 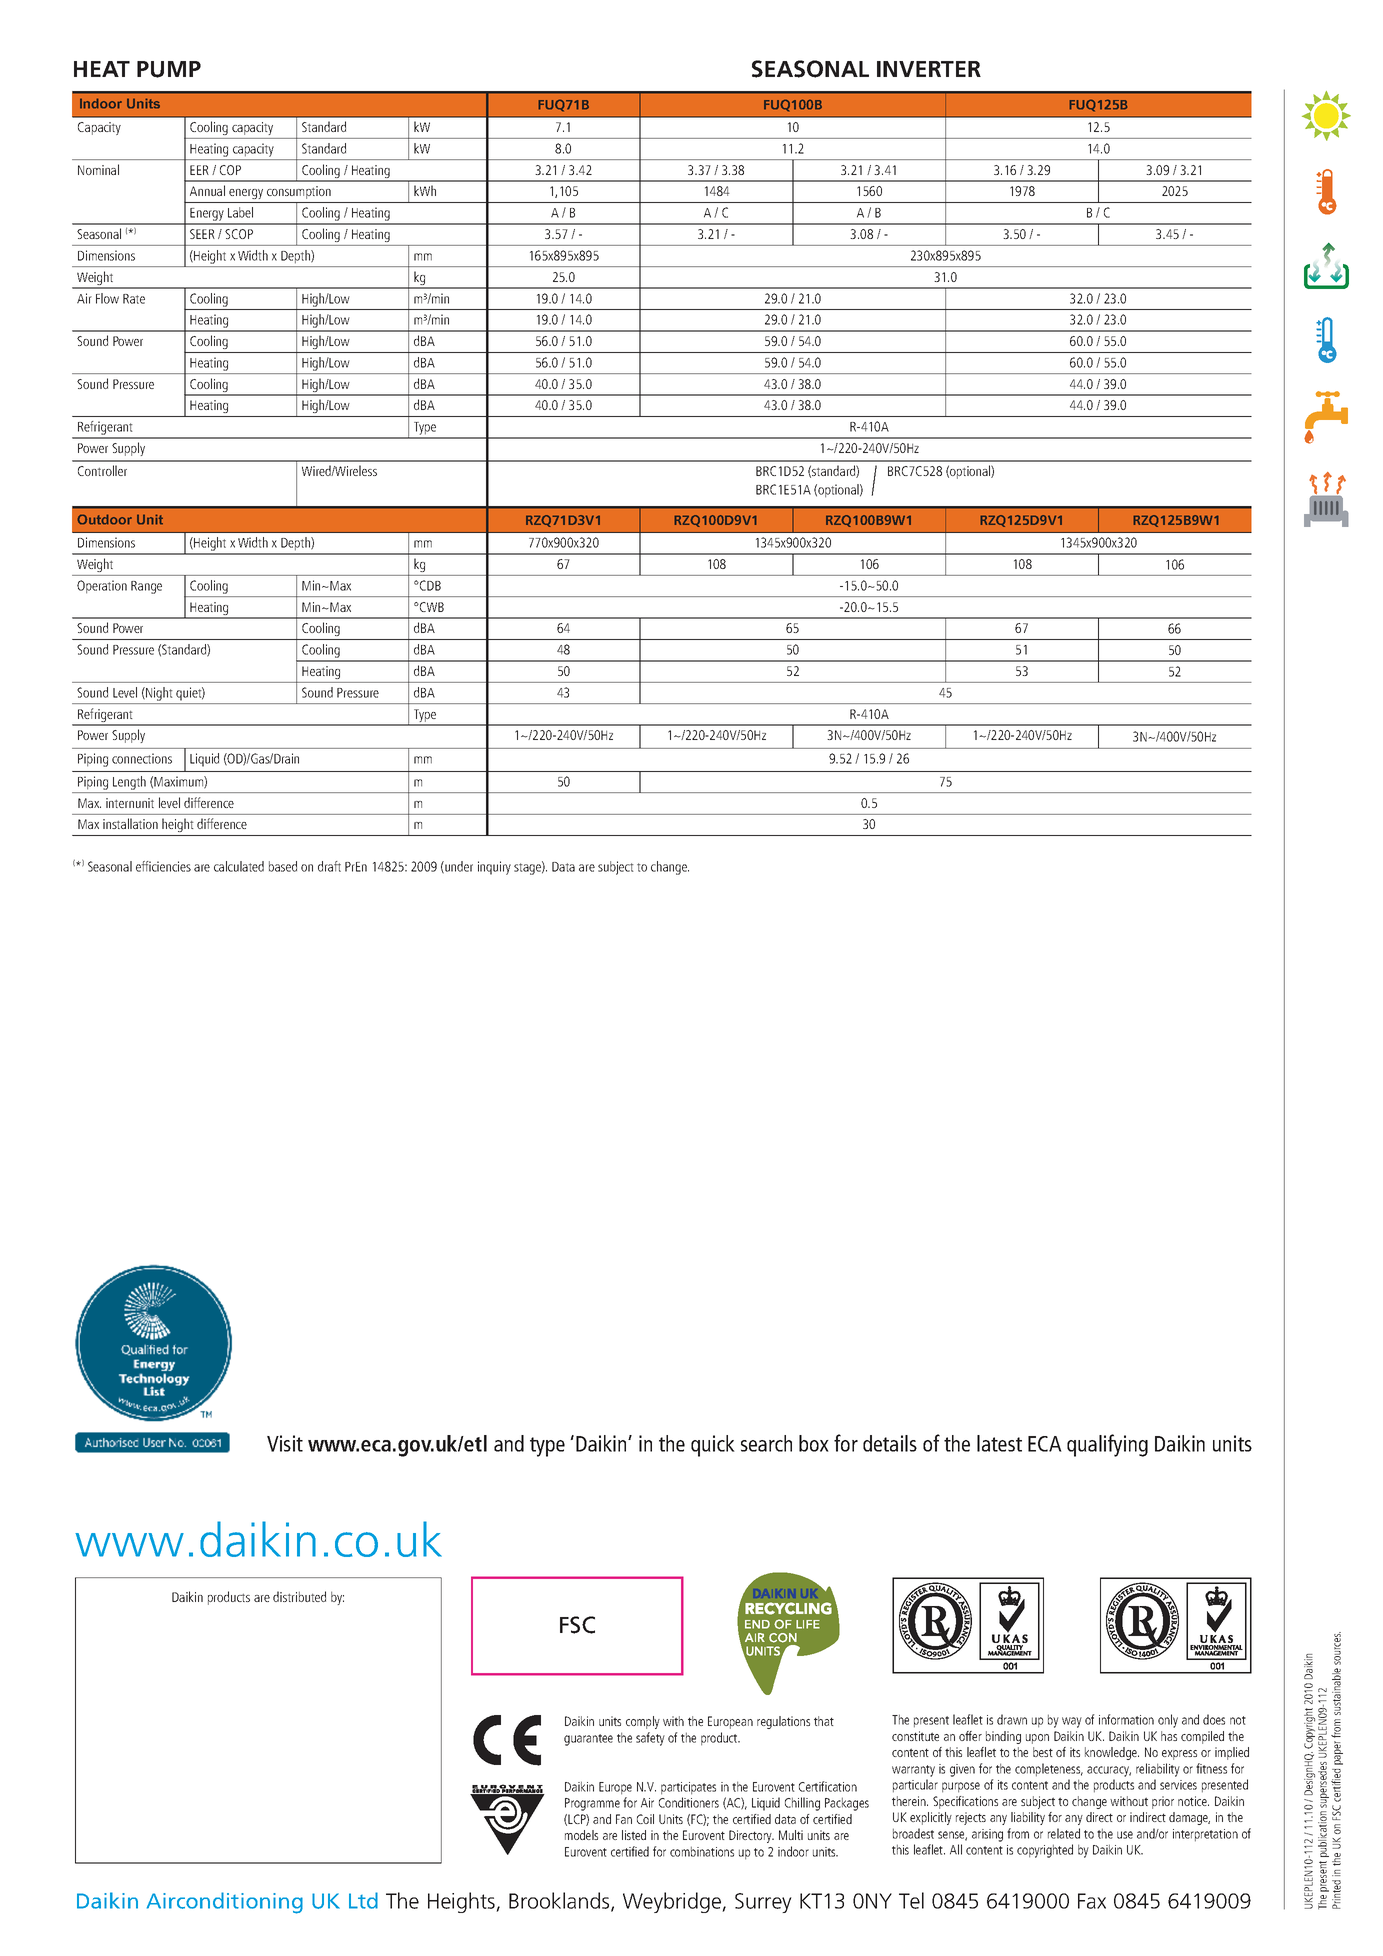 What do you see at coordinates (634, 1835) in the screenshot?
I see `listed` at bounding box center [634, 1835].
